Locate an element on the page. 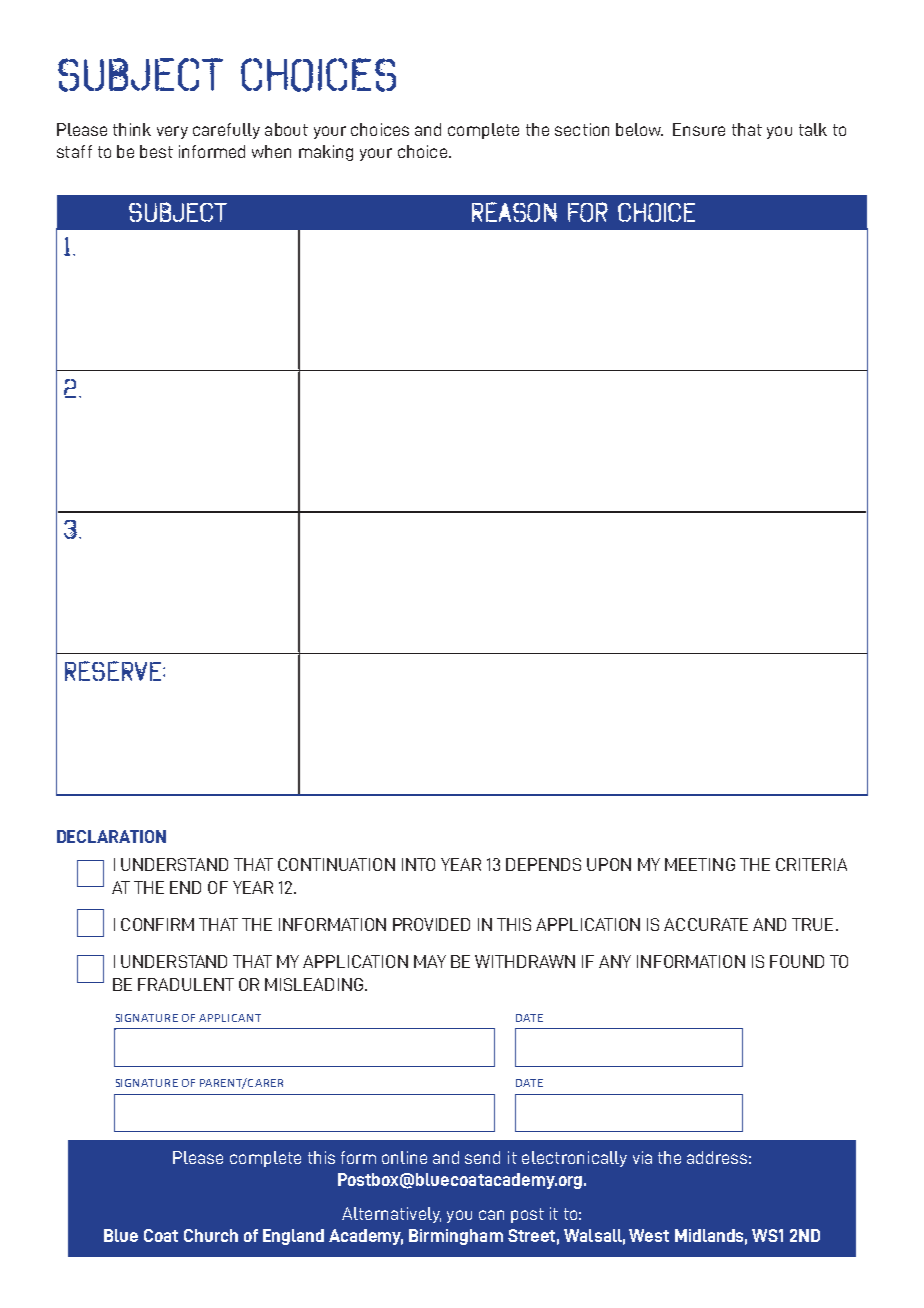 The height and width of the page is (1308, 924). best is located at coordinates (156, 151).
